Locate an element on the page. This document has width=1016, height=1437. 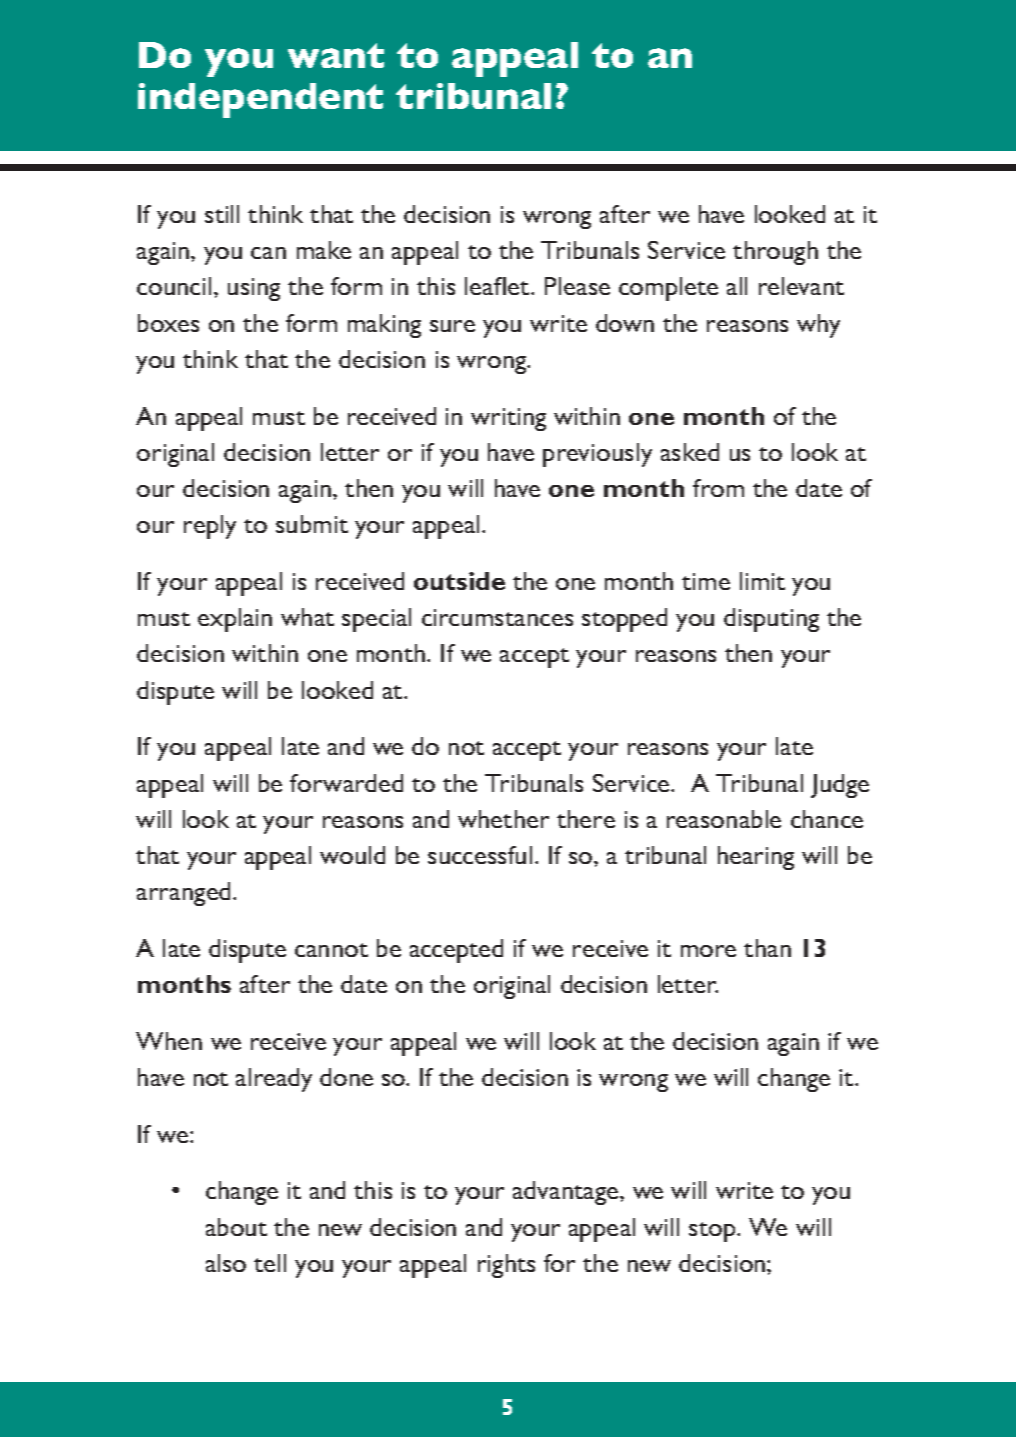
successful is located at coordinates (480, 855).
